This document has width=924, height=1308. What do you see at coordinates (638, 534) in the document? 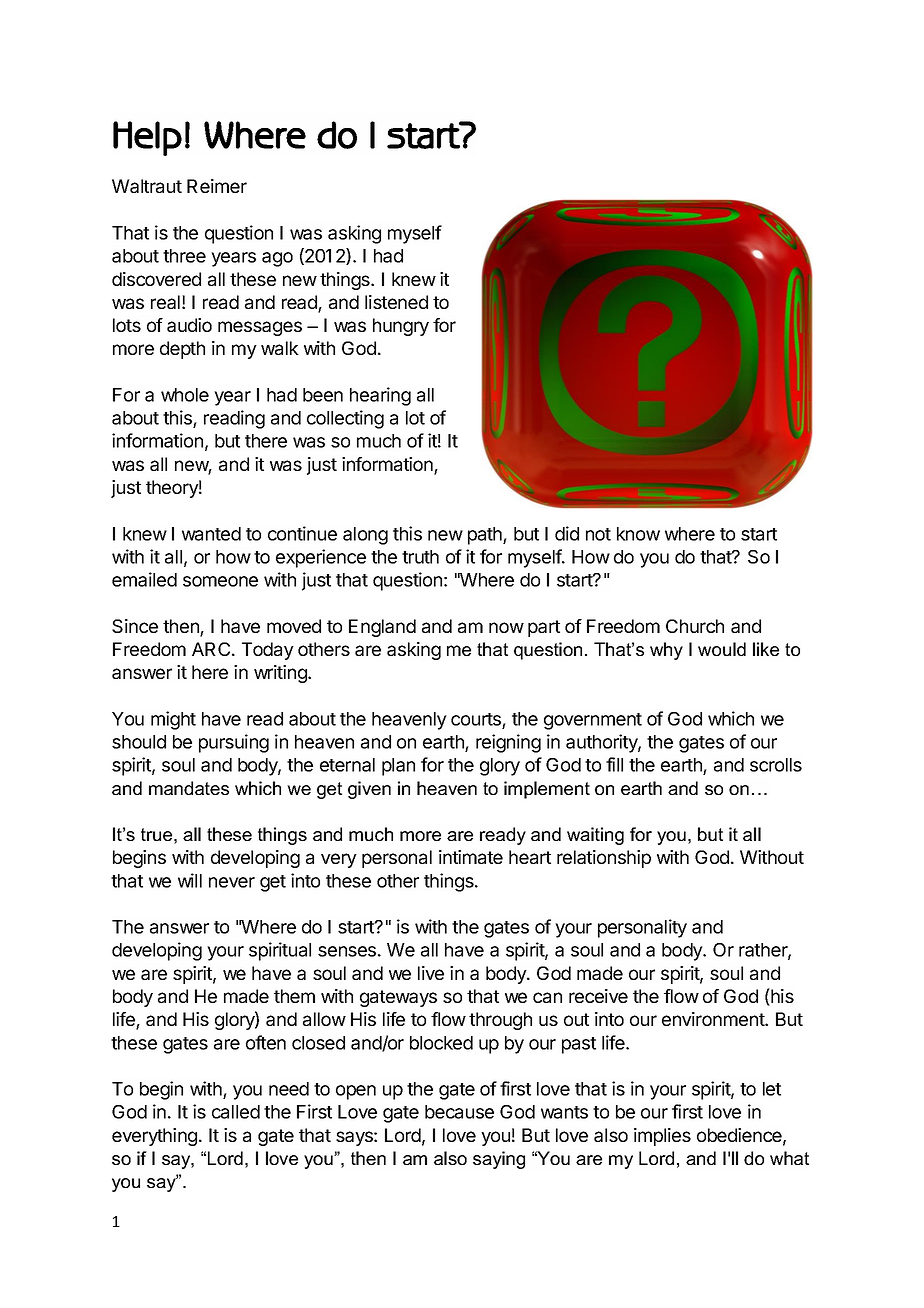
I see `know` at bounding box center [638, 534].
